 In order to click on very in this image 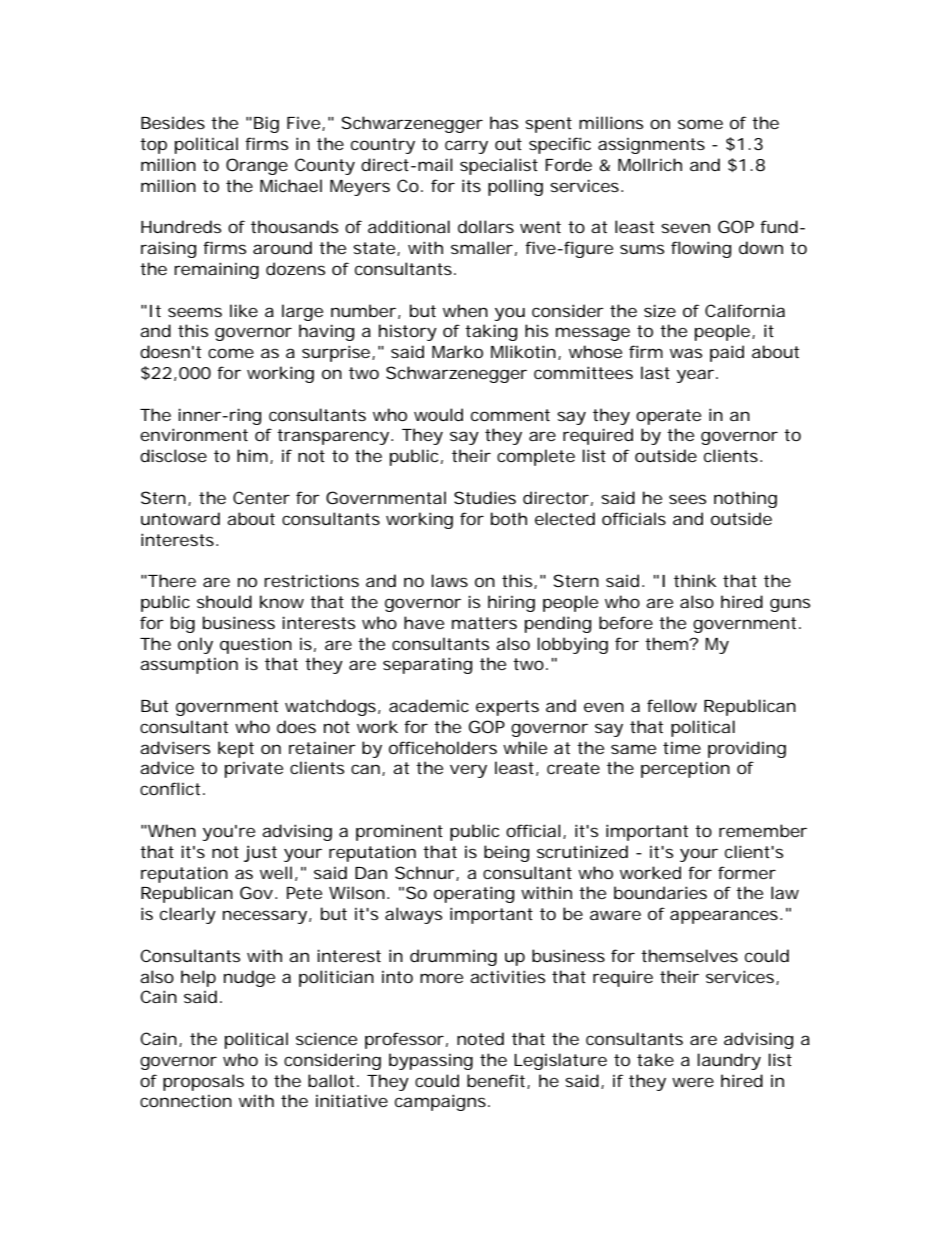, I will do `click(468, 771)`.
